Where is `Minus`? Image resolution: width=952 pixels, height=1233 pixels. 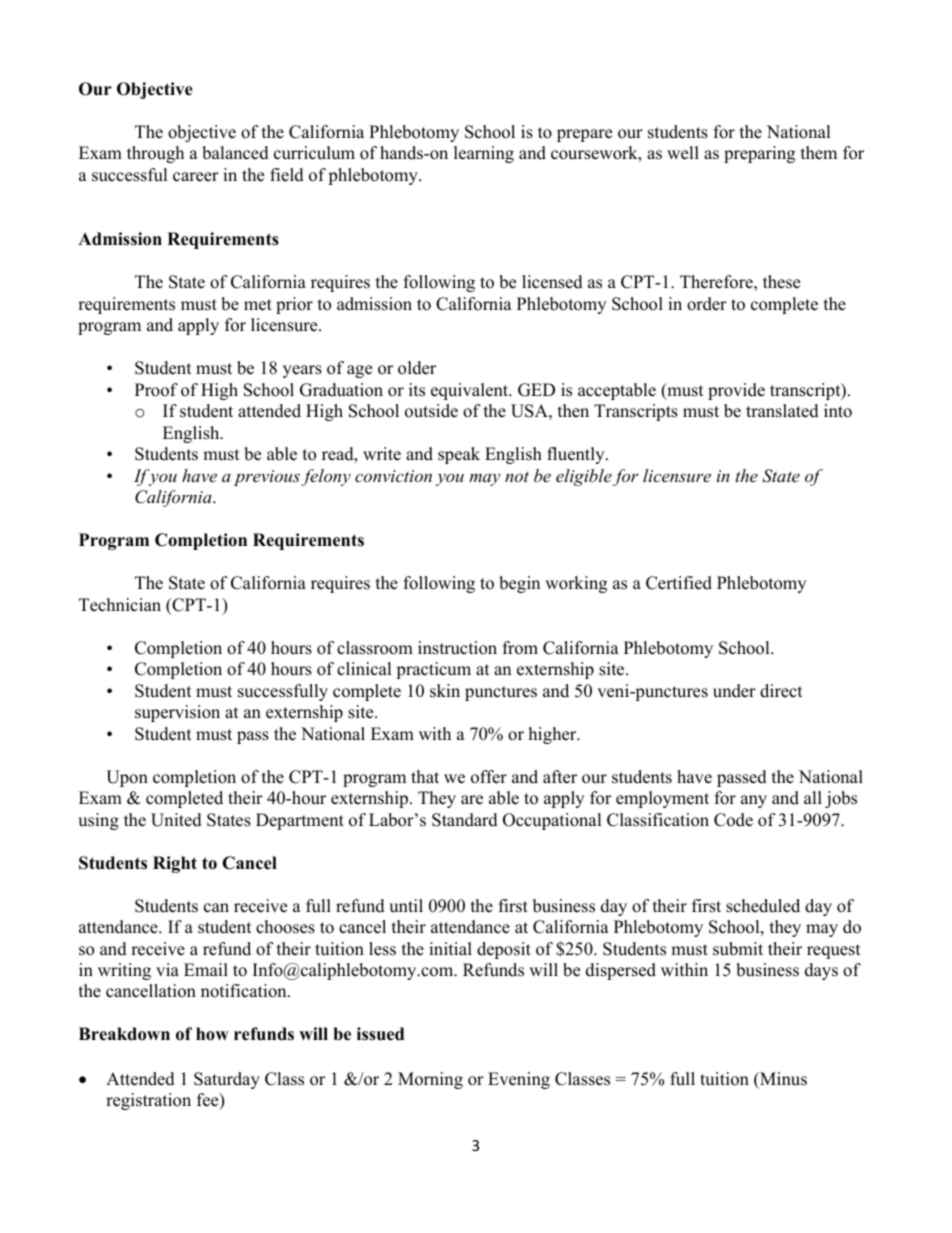
Minus is located at coordinates (782, 1079).
